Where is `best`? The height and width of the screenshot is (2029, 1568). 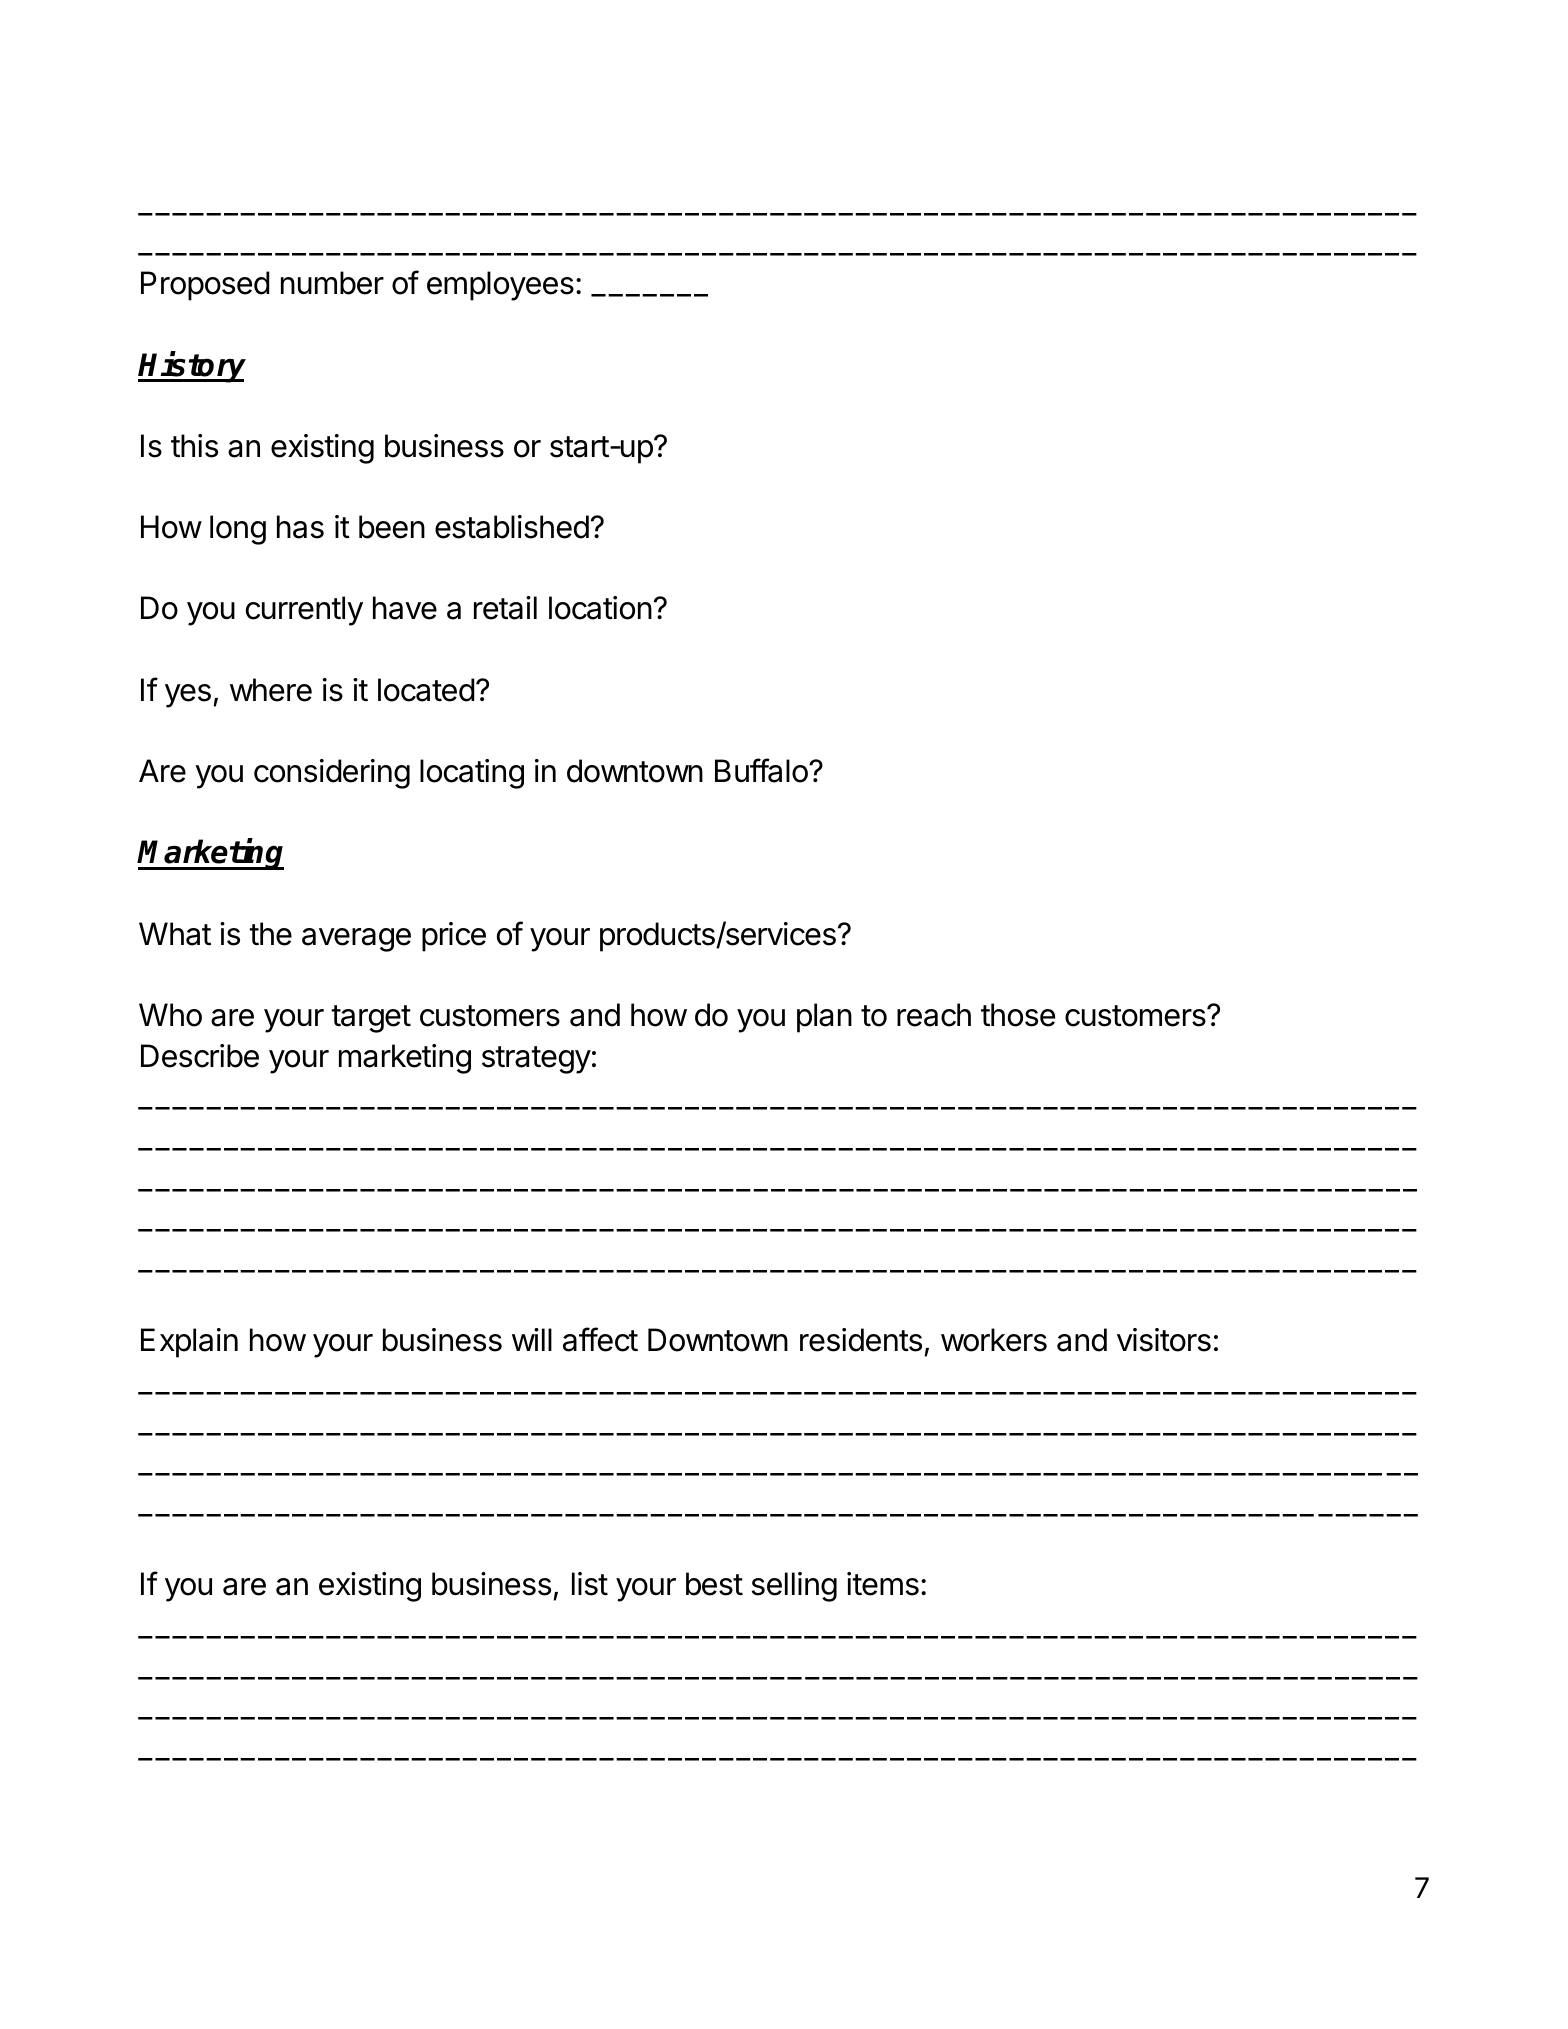
best is located at coordinates (714, 1584).
